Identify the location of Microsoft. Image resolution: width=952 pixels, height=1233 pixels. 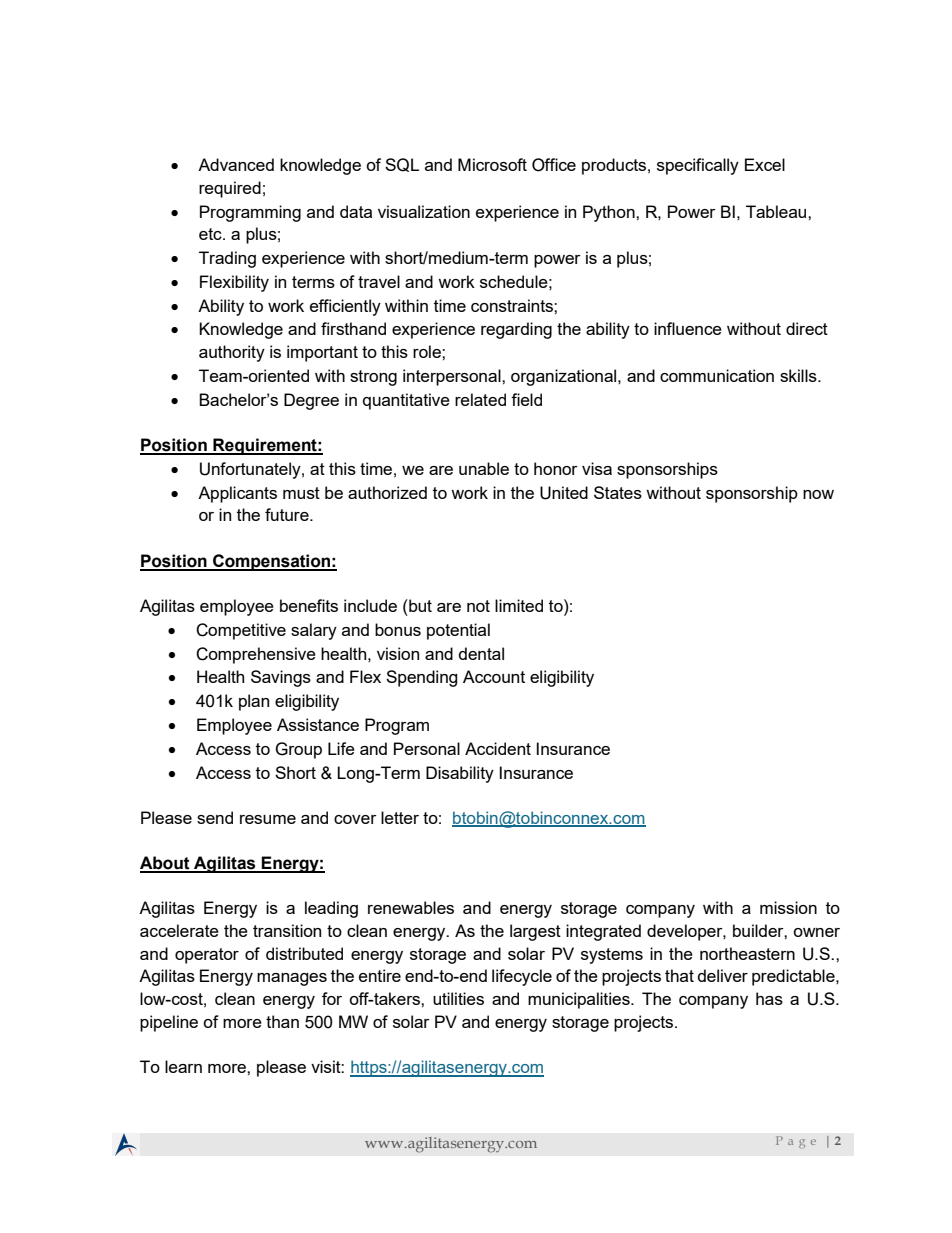
(492, 164).
